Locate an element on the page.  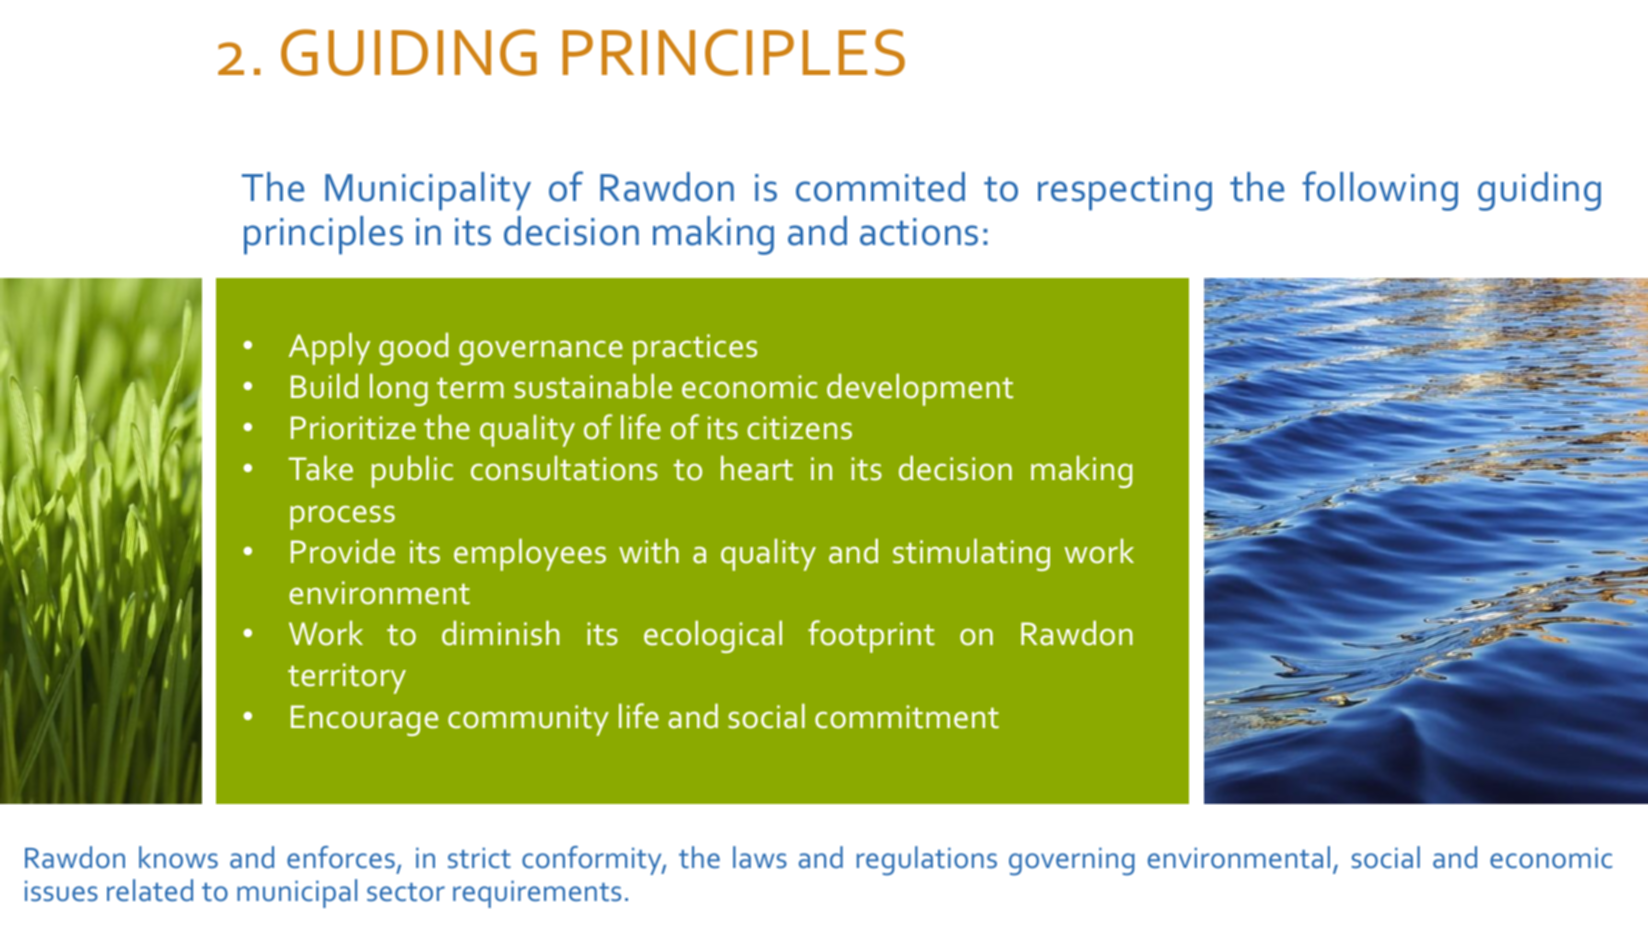
Apply is located at coordinates (329, 348).
